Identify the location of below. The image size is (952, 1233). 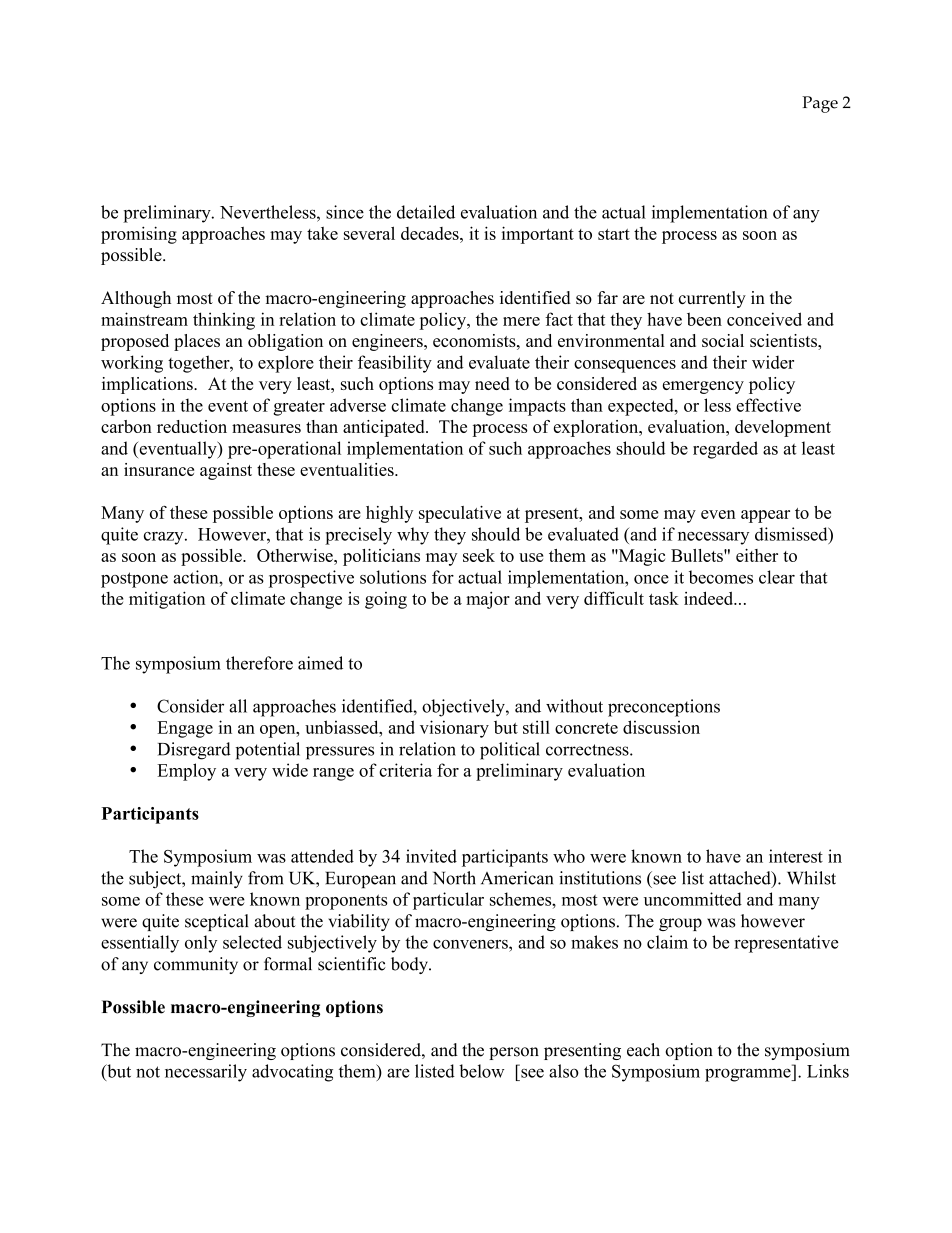
(481, 1071).
